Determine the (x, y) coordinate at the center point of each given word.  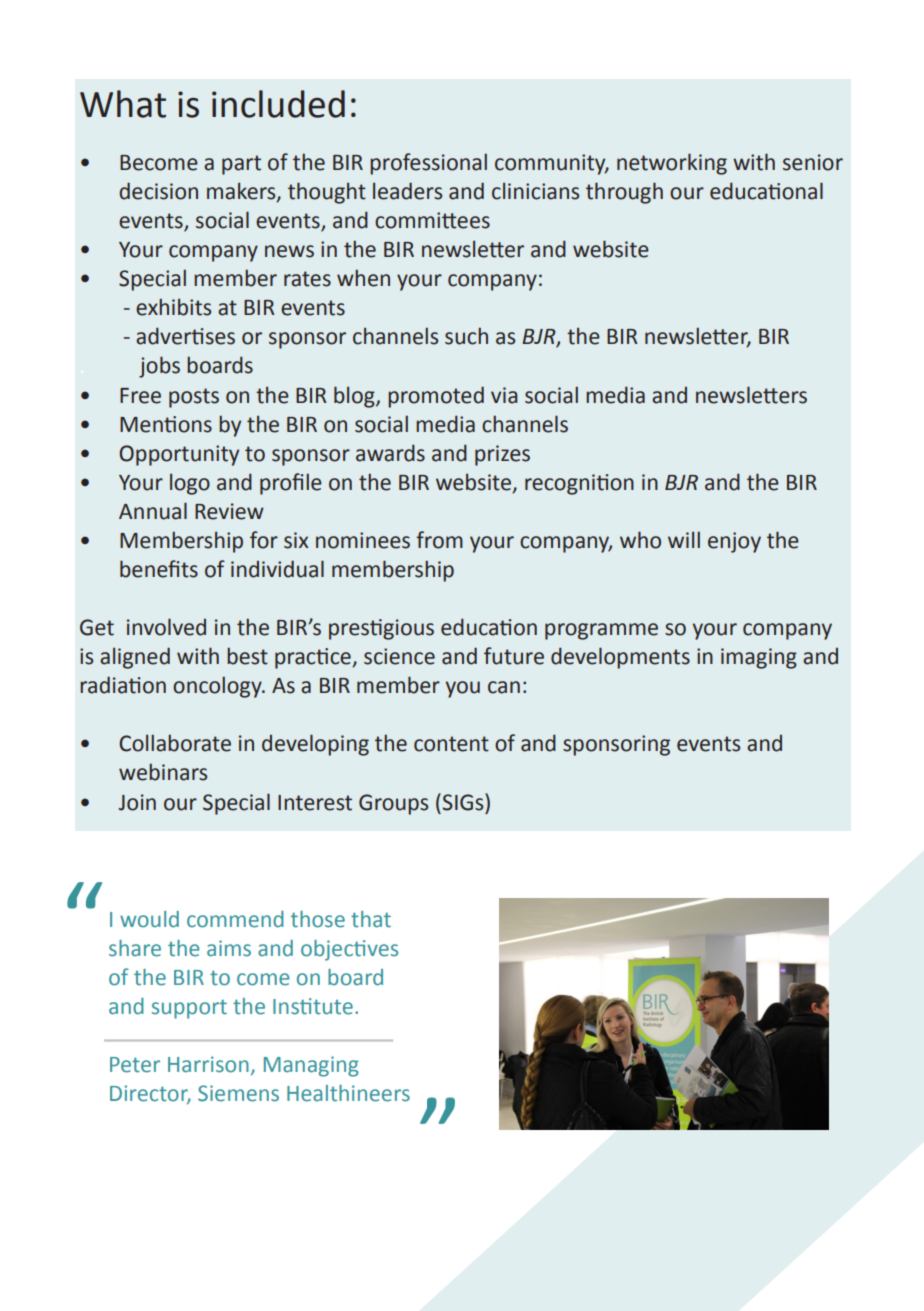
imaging (759, 658)
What (123, 104)
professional (428, 164)
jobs (159, 367)
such (466, 336)
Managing (311, 1066)
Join (137, 802)
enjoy (734, 542)
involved (166, 627)
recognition (579, 484)
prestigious (381, 629)
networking (672, 164)
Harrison (208, 1064)
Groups (393, 804)
